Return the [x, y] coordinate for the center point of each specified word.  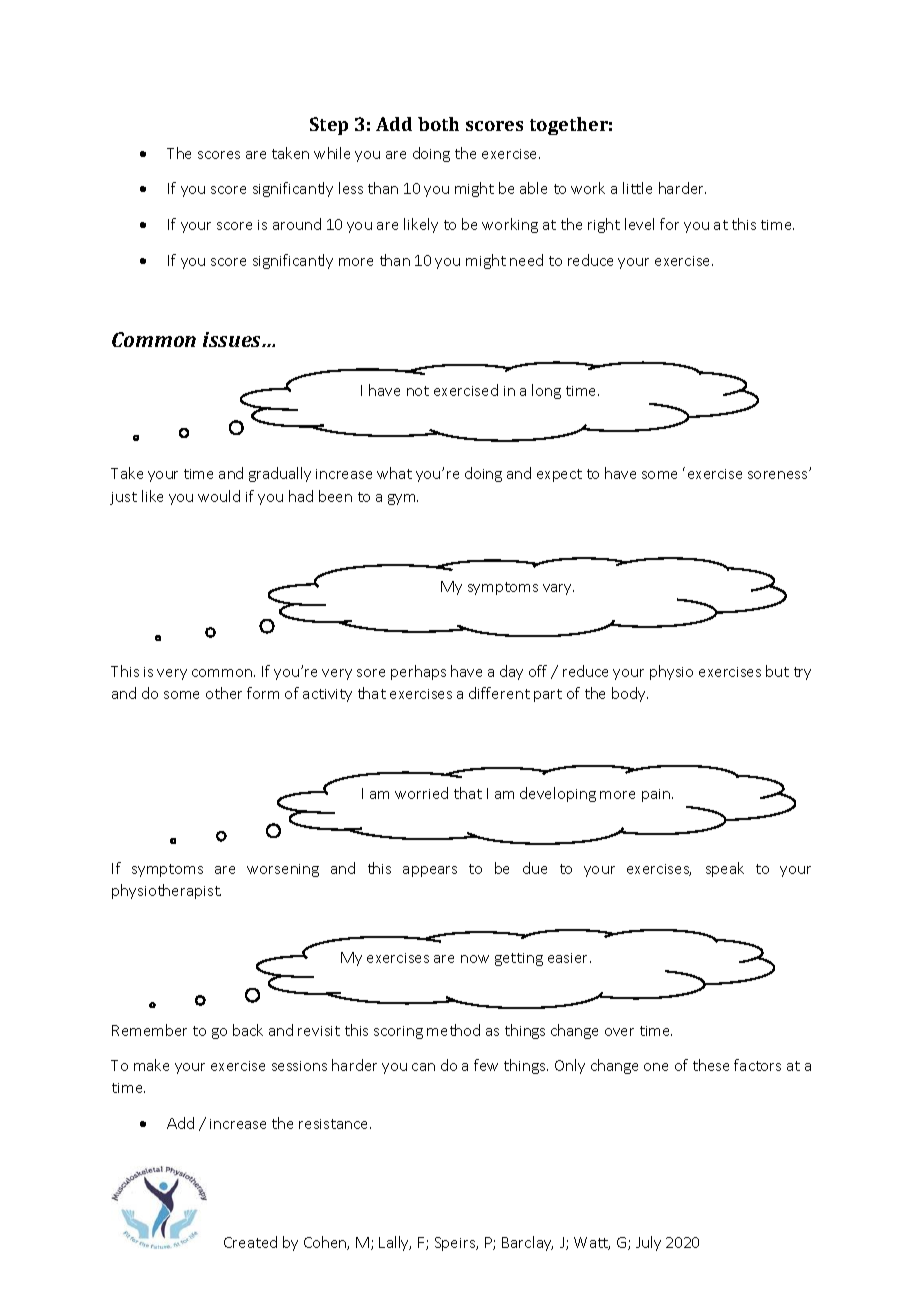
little [637, 188]
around [297, 224]
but [777, 671]
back [248, 1030]
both [438, 124]
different [499, 693]
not [418, 391]
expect [559, 475]
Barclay [527, 1243]
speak [725, 869]
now [475, 959]
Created [250, 1242]
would [219, 496]
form [263, 693]
